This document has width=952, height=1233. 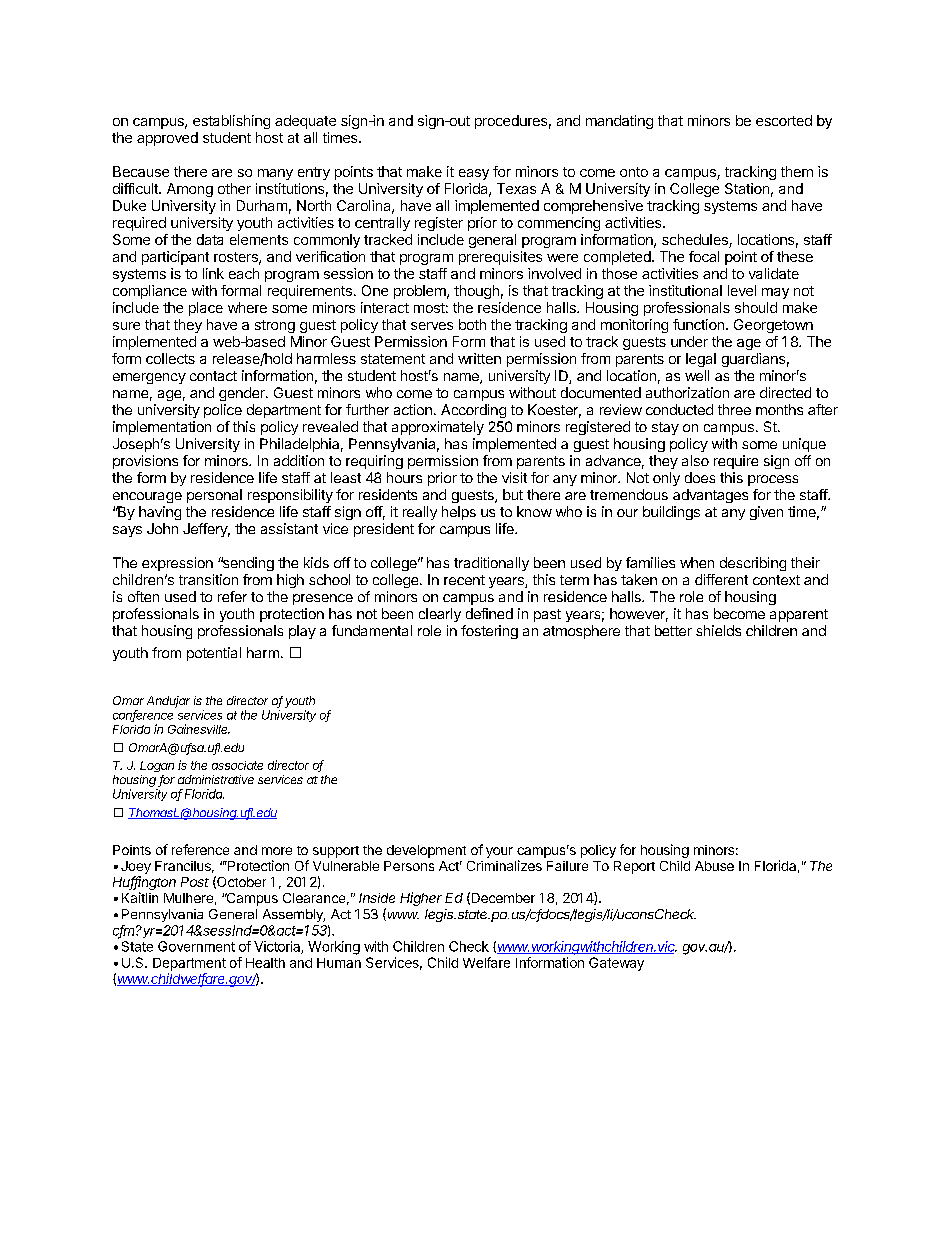 What do you see at coordinates (473, 411) in the document?
I see `According` at bounding box center [473, 411].
